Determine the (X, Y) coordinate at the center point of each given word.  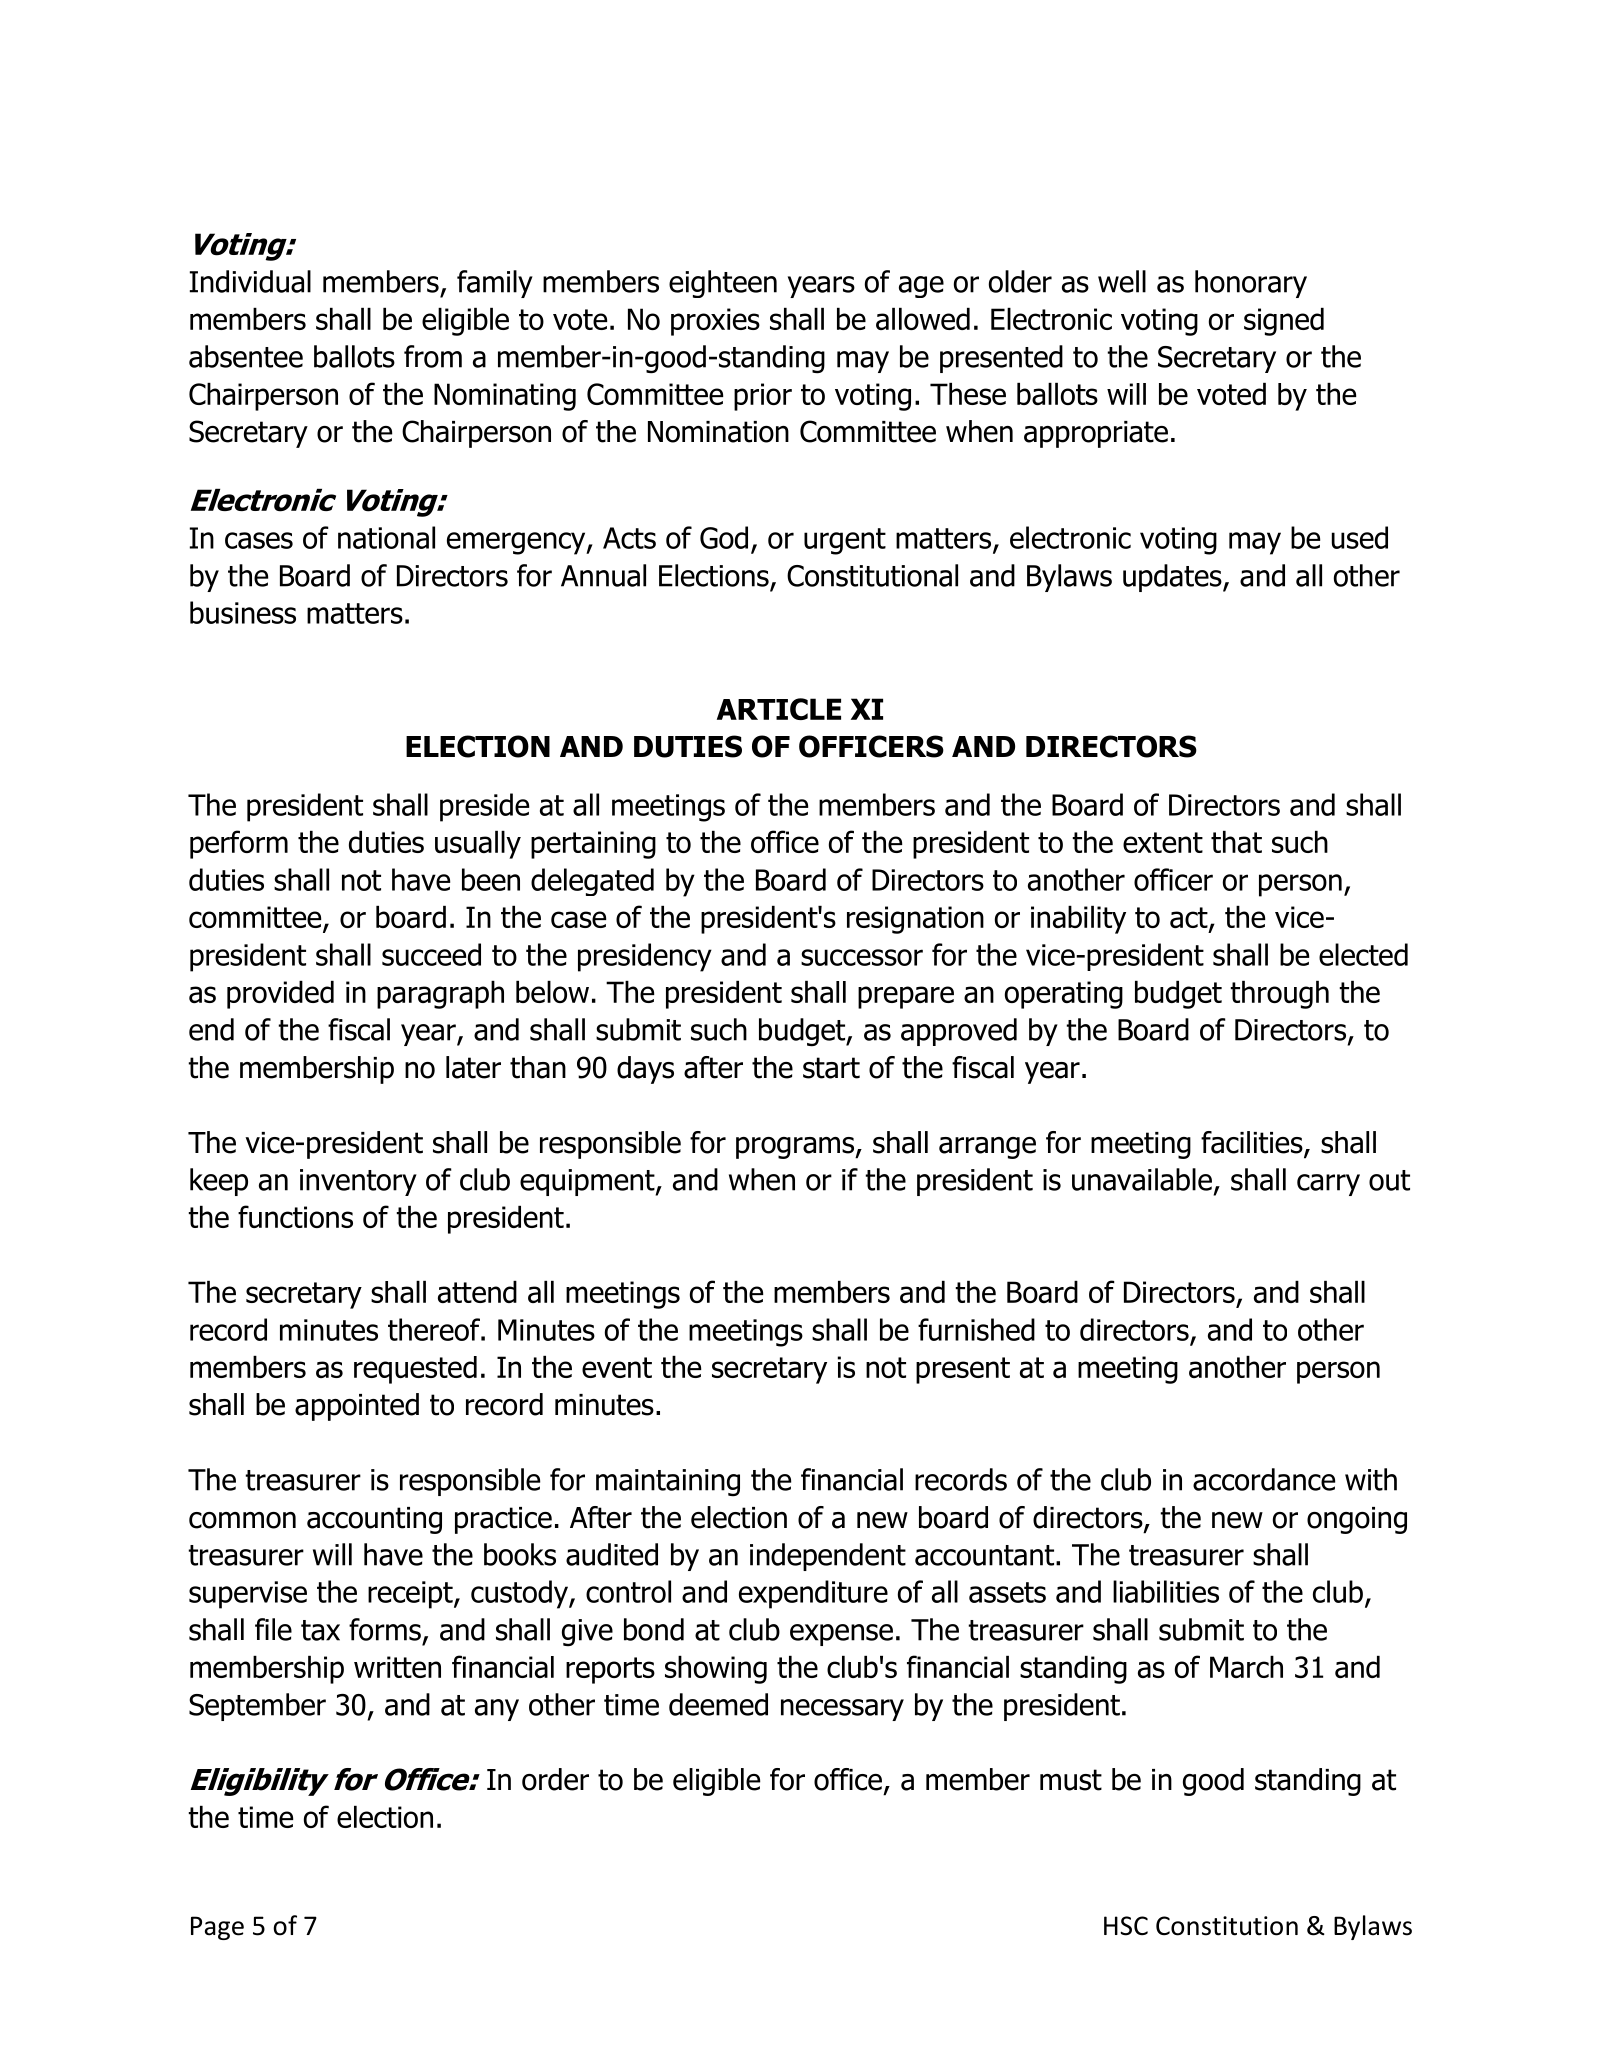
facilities (1253, 1143)
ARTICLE (779, 709)
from (433, 356)
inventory (358, 1182)
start (831, 1068)
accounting (374, 1520)
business (243, 612)
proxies (715, 322)
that (1236, 842)
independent (828, 1557)
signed (1284, 322)
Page (217, 1928)
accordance (1264, 1479)
